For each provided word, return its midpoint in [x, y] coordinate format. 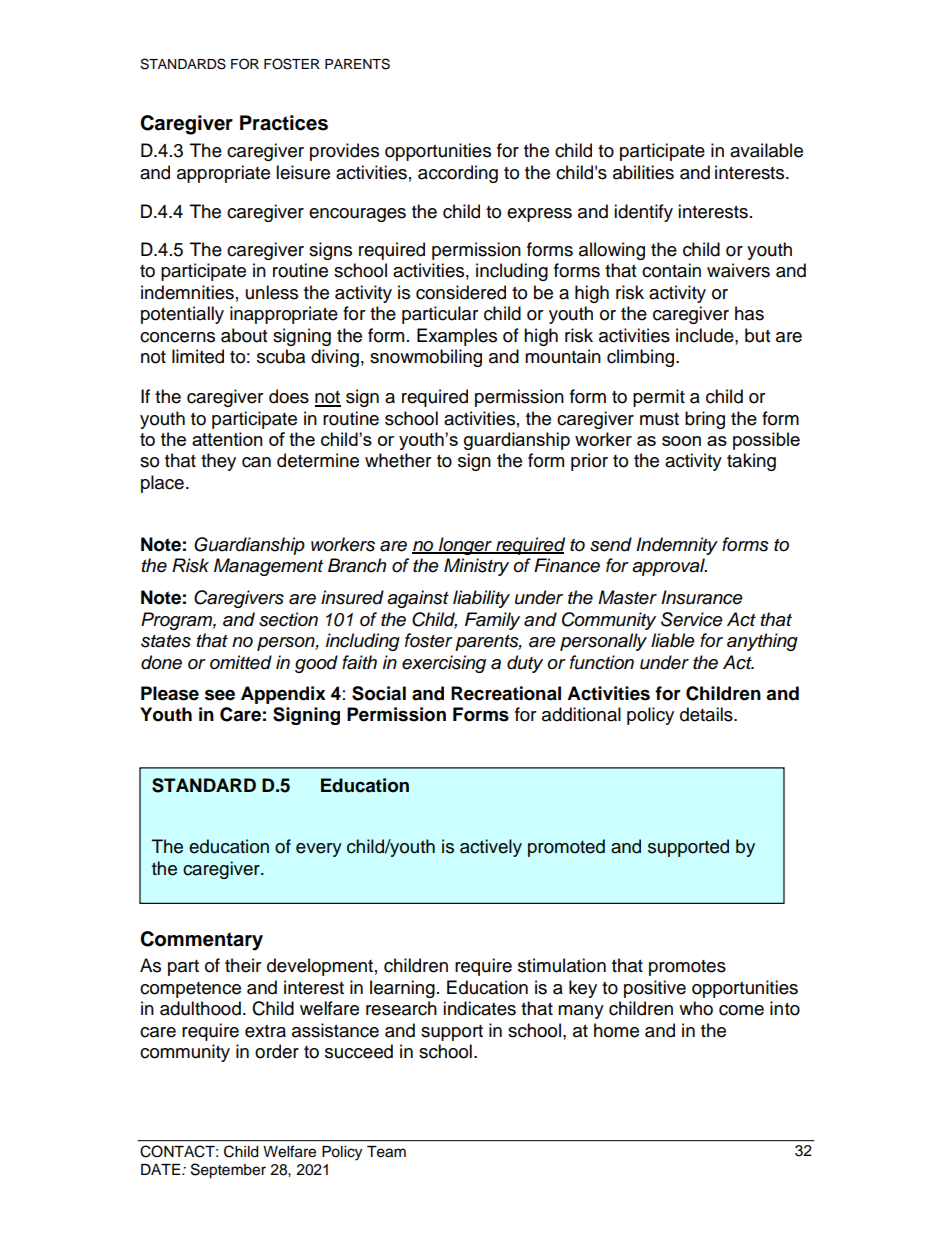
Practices [284, 123]
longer [465, 546]
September [228, 1171]
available [766, 150]
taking [751, 462]
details [707, 714]
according [458, 174]
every [319, 850]
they [218, 462]
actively [491, 848]
